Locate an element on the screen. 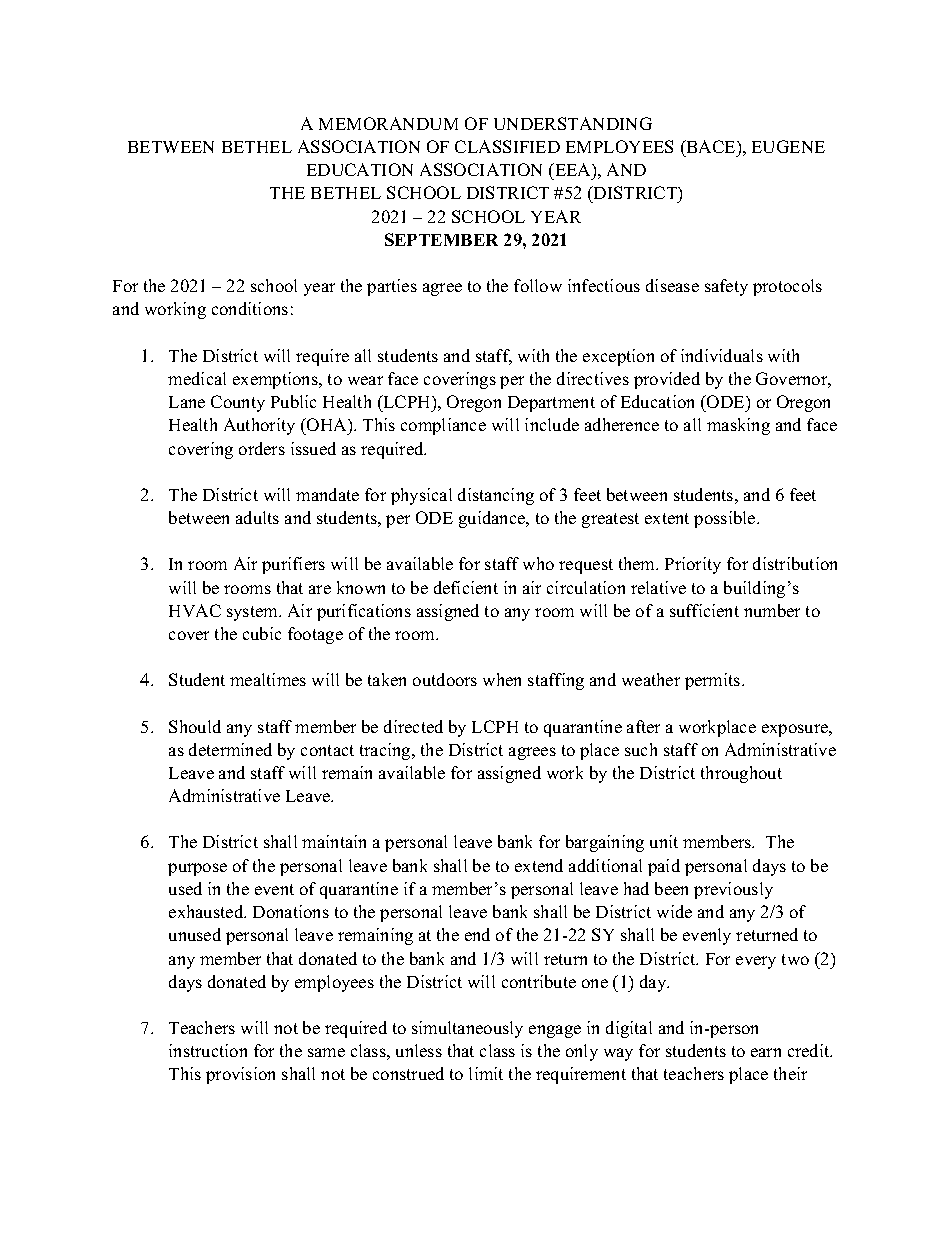 This screenshot has height=1233, width=952. sufficient is located at coordinates (704, 610).
